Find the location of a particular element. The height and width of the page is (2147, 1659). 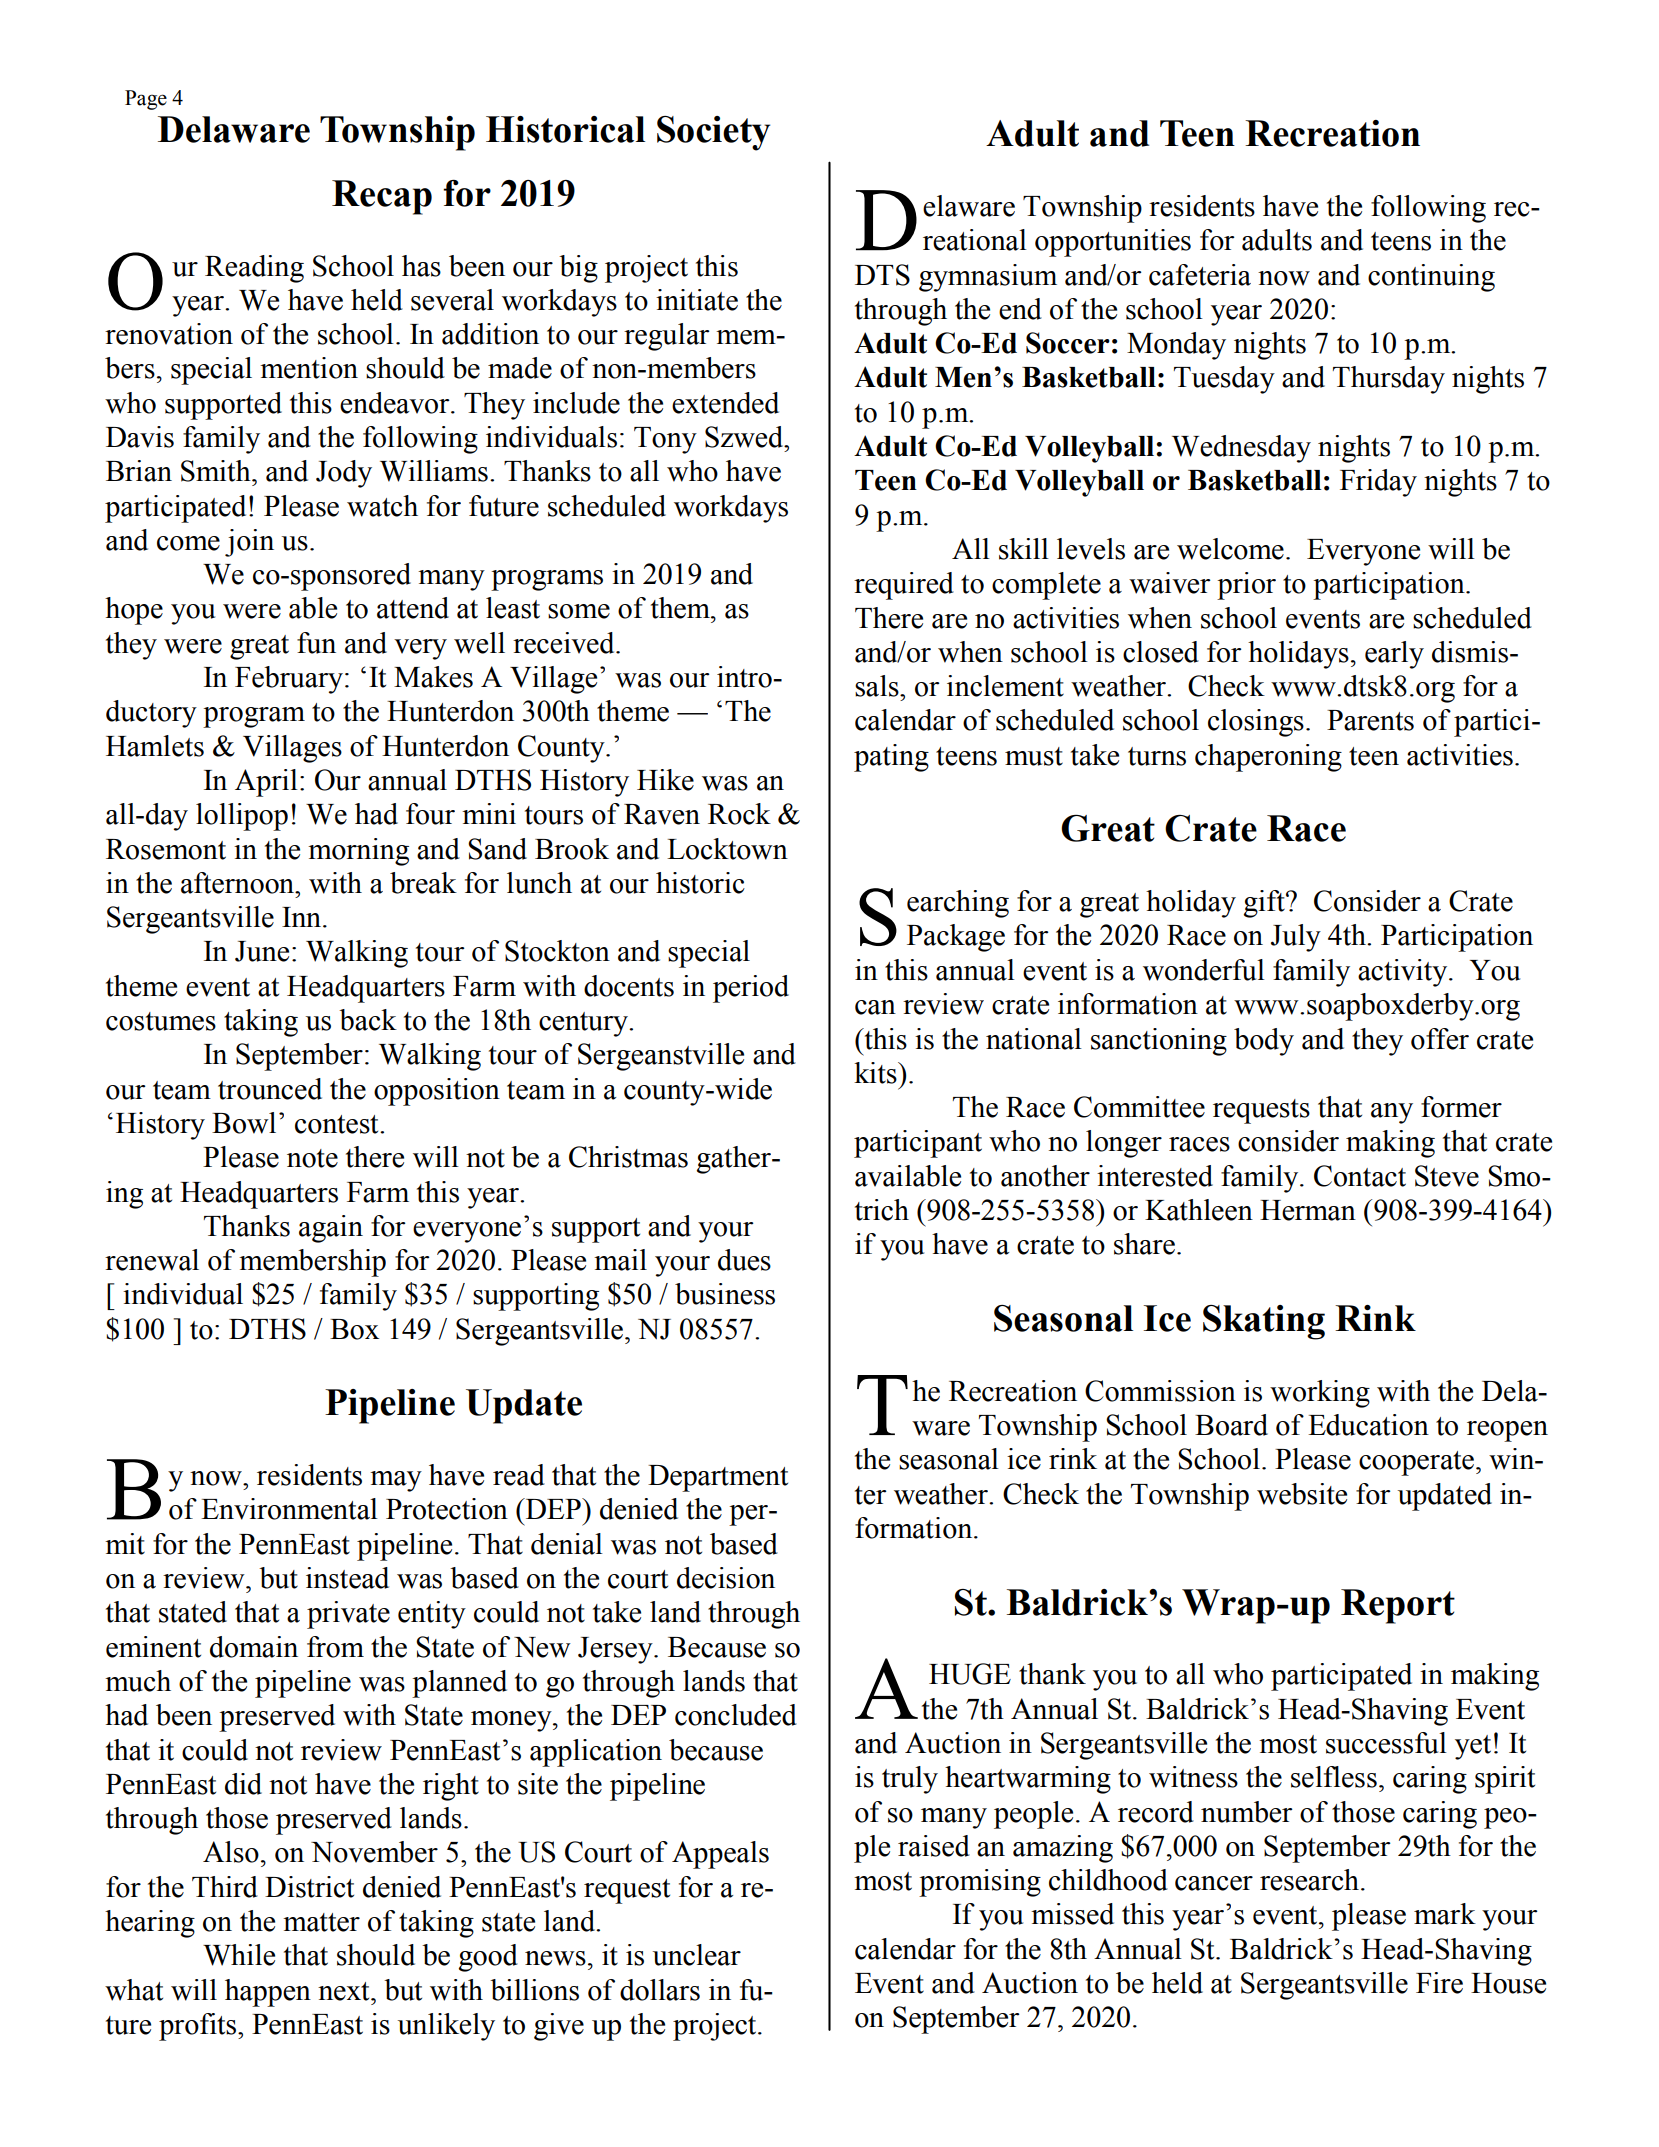

may is located at coordinates (396, 1481).
